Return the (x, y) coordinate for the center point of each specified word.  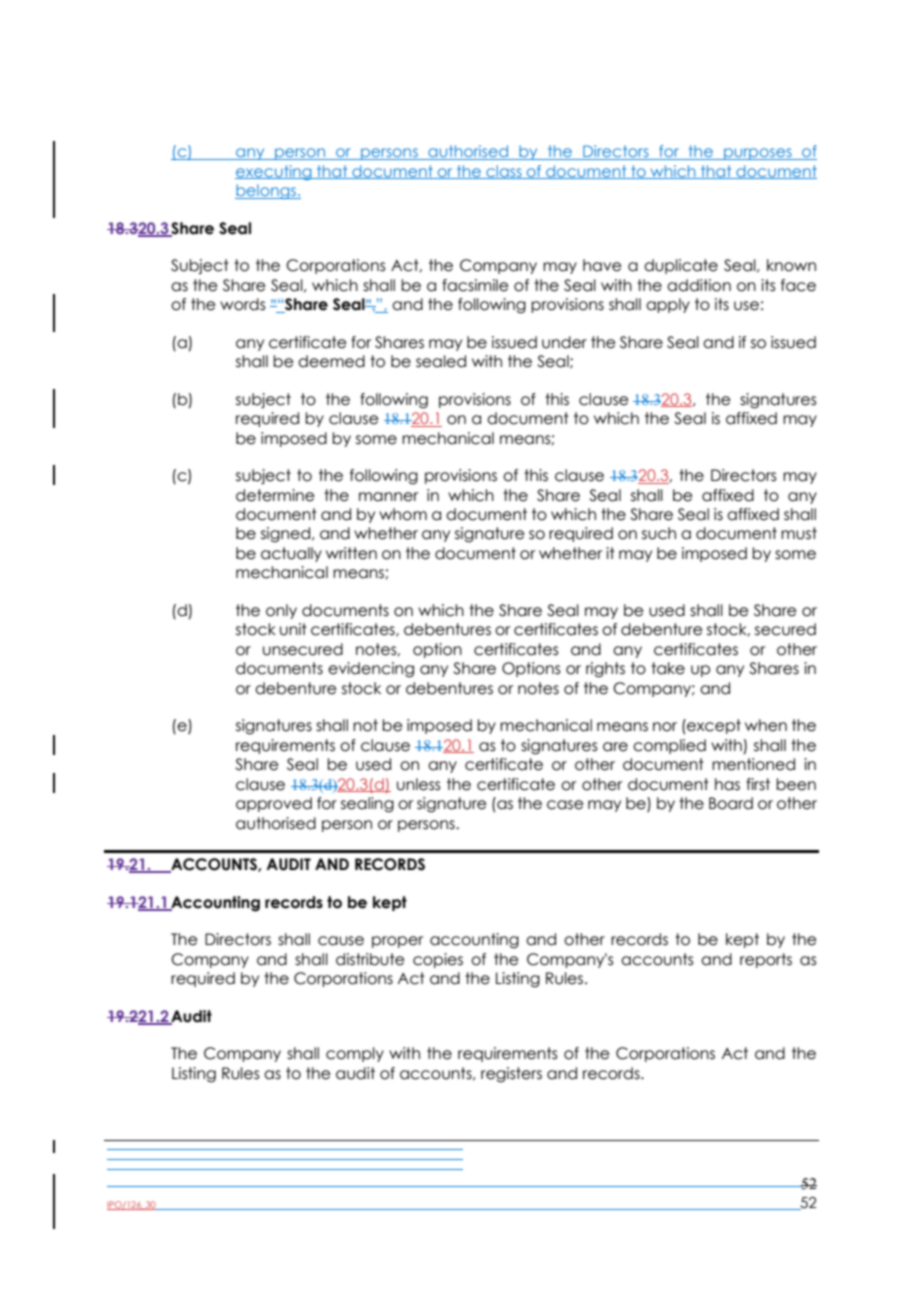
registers (511, 1075)
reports (766, 960)
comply (355, 1054)
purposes (758, 154)
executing (274, 172)
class (504, 172)
